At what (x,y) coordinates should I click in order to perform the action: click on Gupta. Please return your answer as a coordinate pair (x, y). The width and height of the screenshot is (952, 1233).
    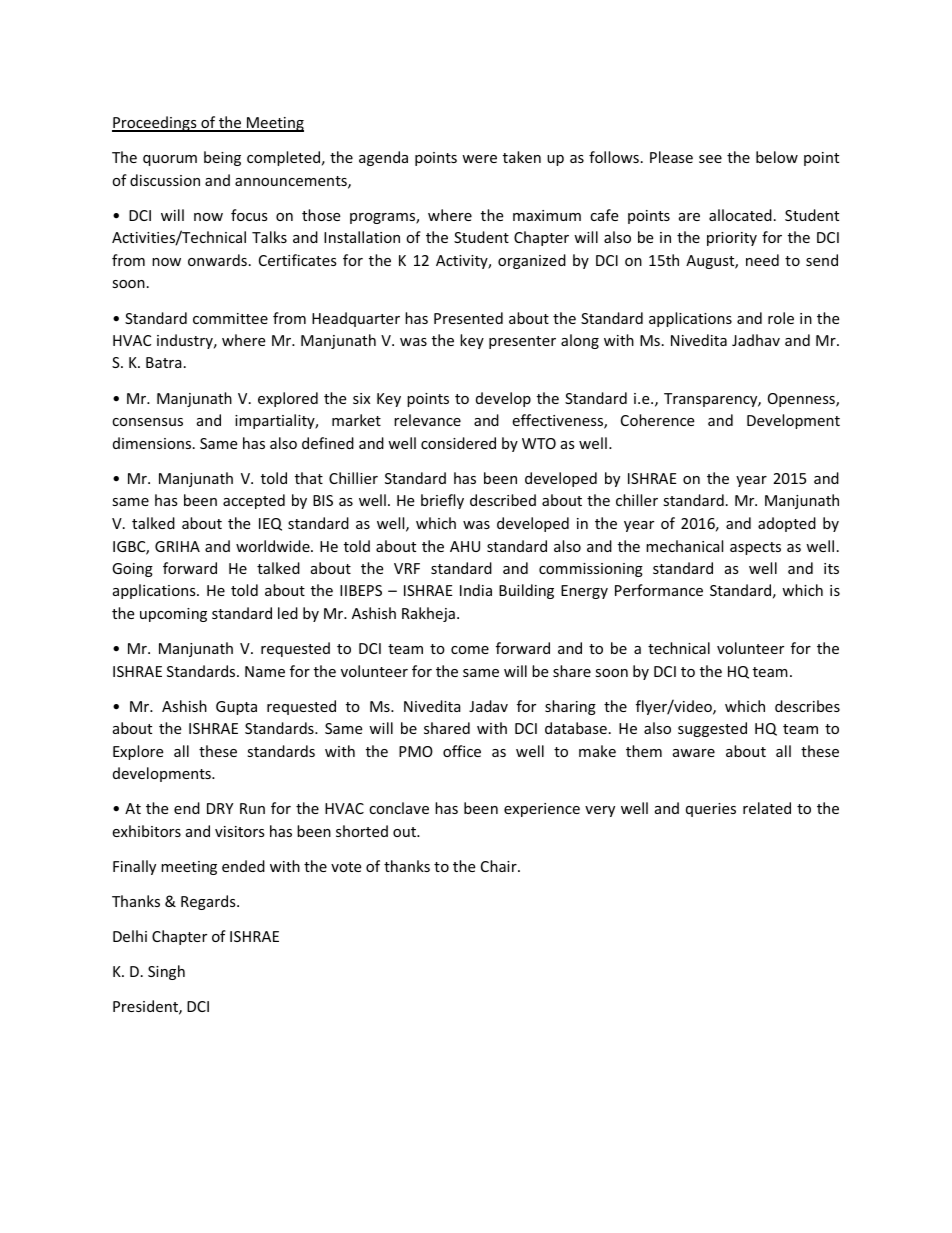
    Looking at the image, I should click on (236, 708).
